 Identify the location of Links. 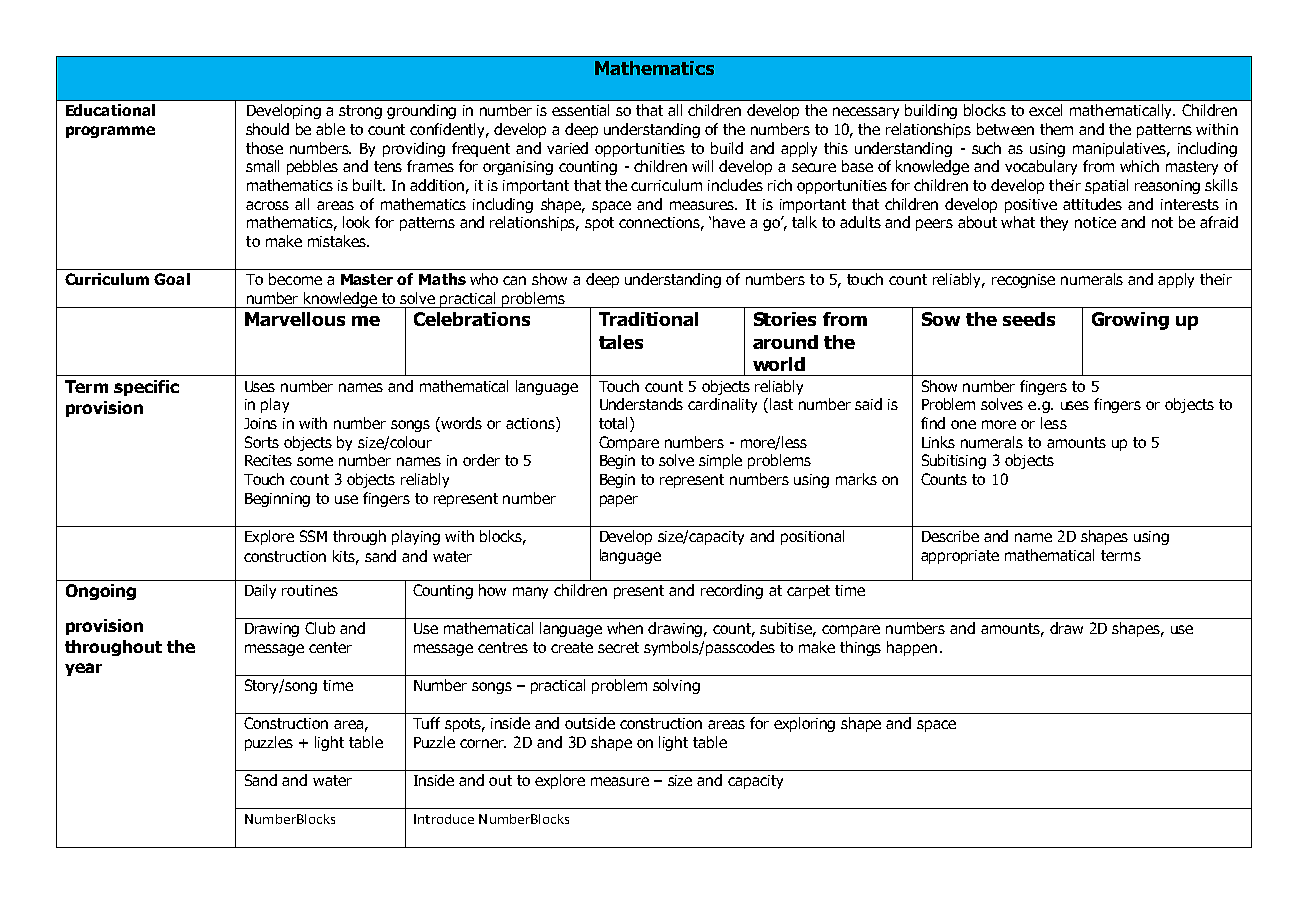
(938, 442).
